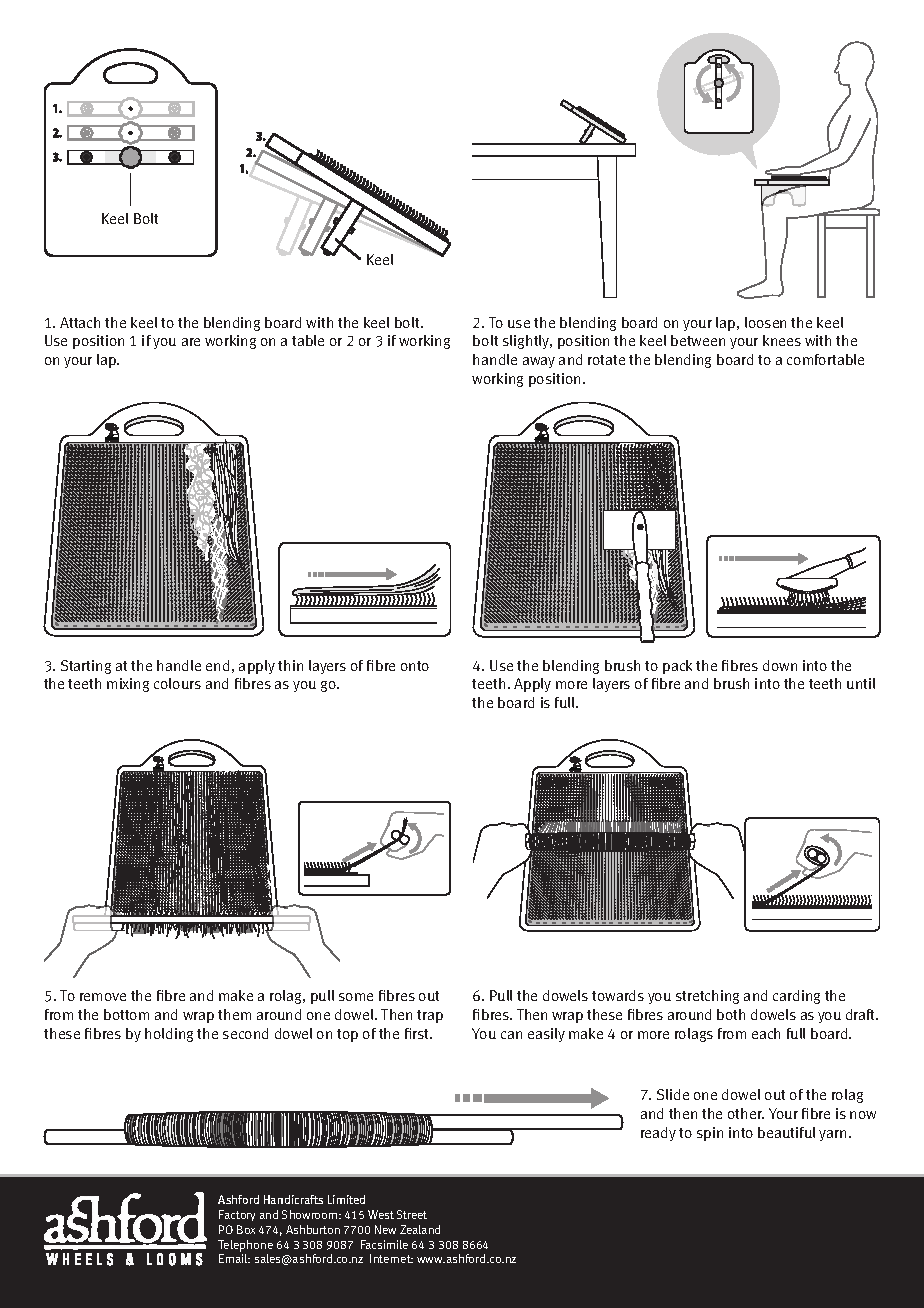  Describe the element at coordinates (861, 683) in the screenshot. I see `until` at that location.
